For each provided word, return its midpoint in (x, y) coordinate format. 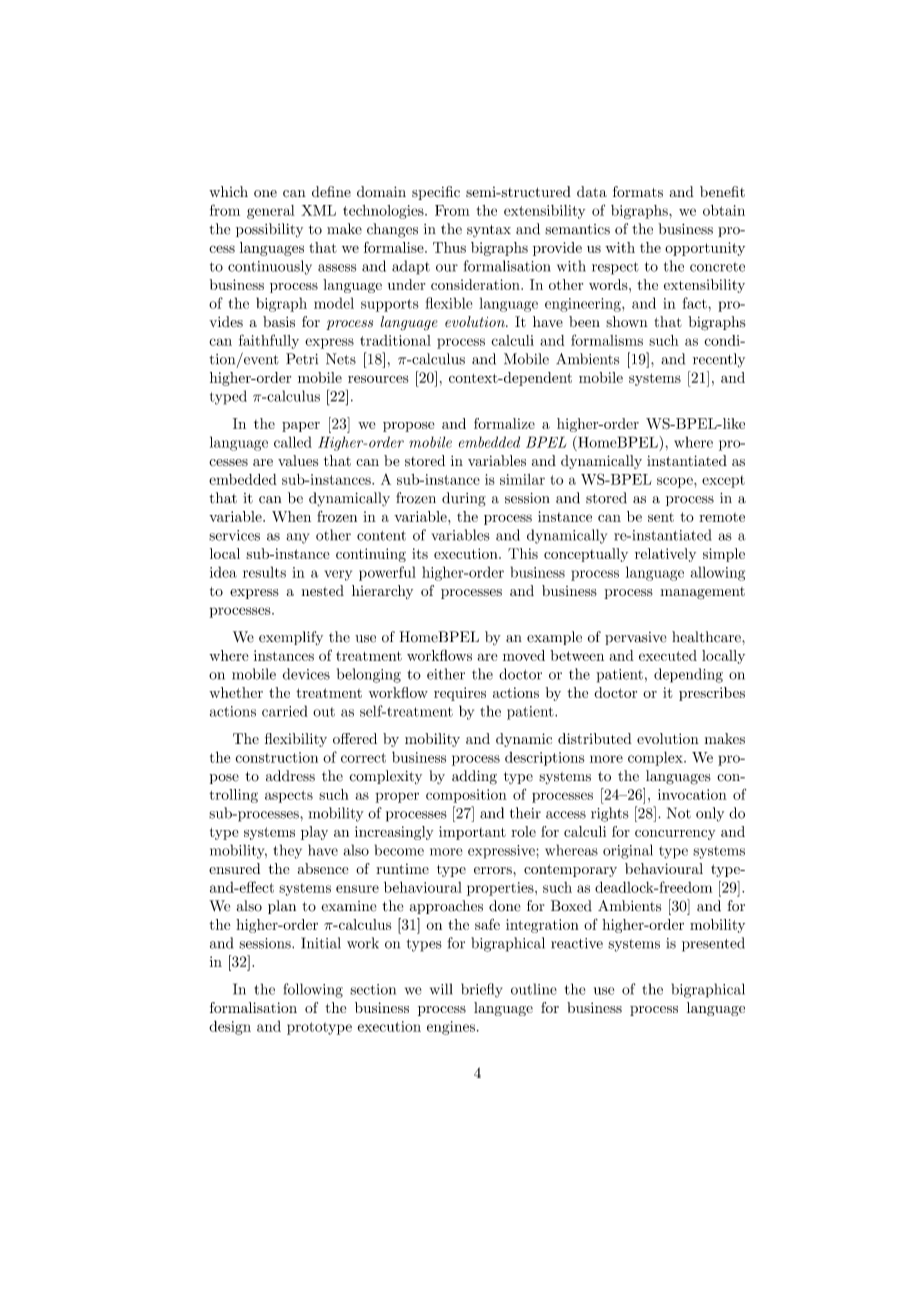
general (271, 212)
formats (638, 192)
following (313, 990)
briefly (481, 990)
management (702, 593)
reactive (577, 943)
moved (524, 655)
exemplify (291, 638)
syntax (489, 231)
